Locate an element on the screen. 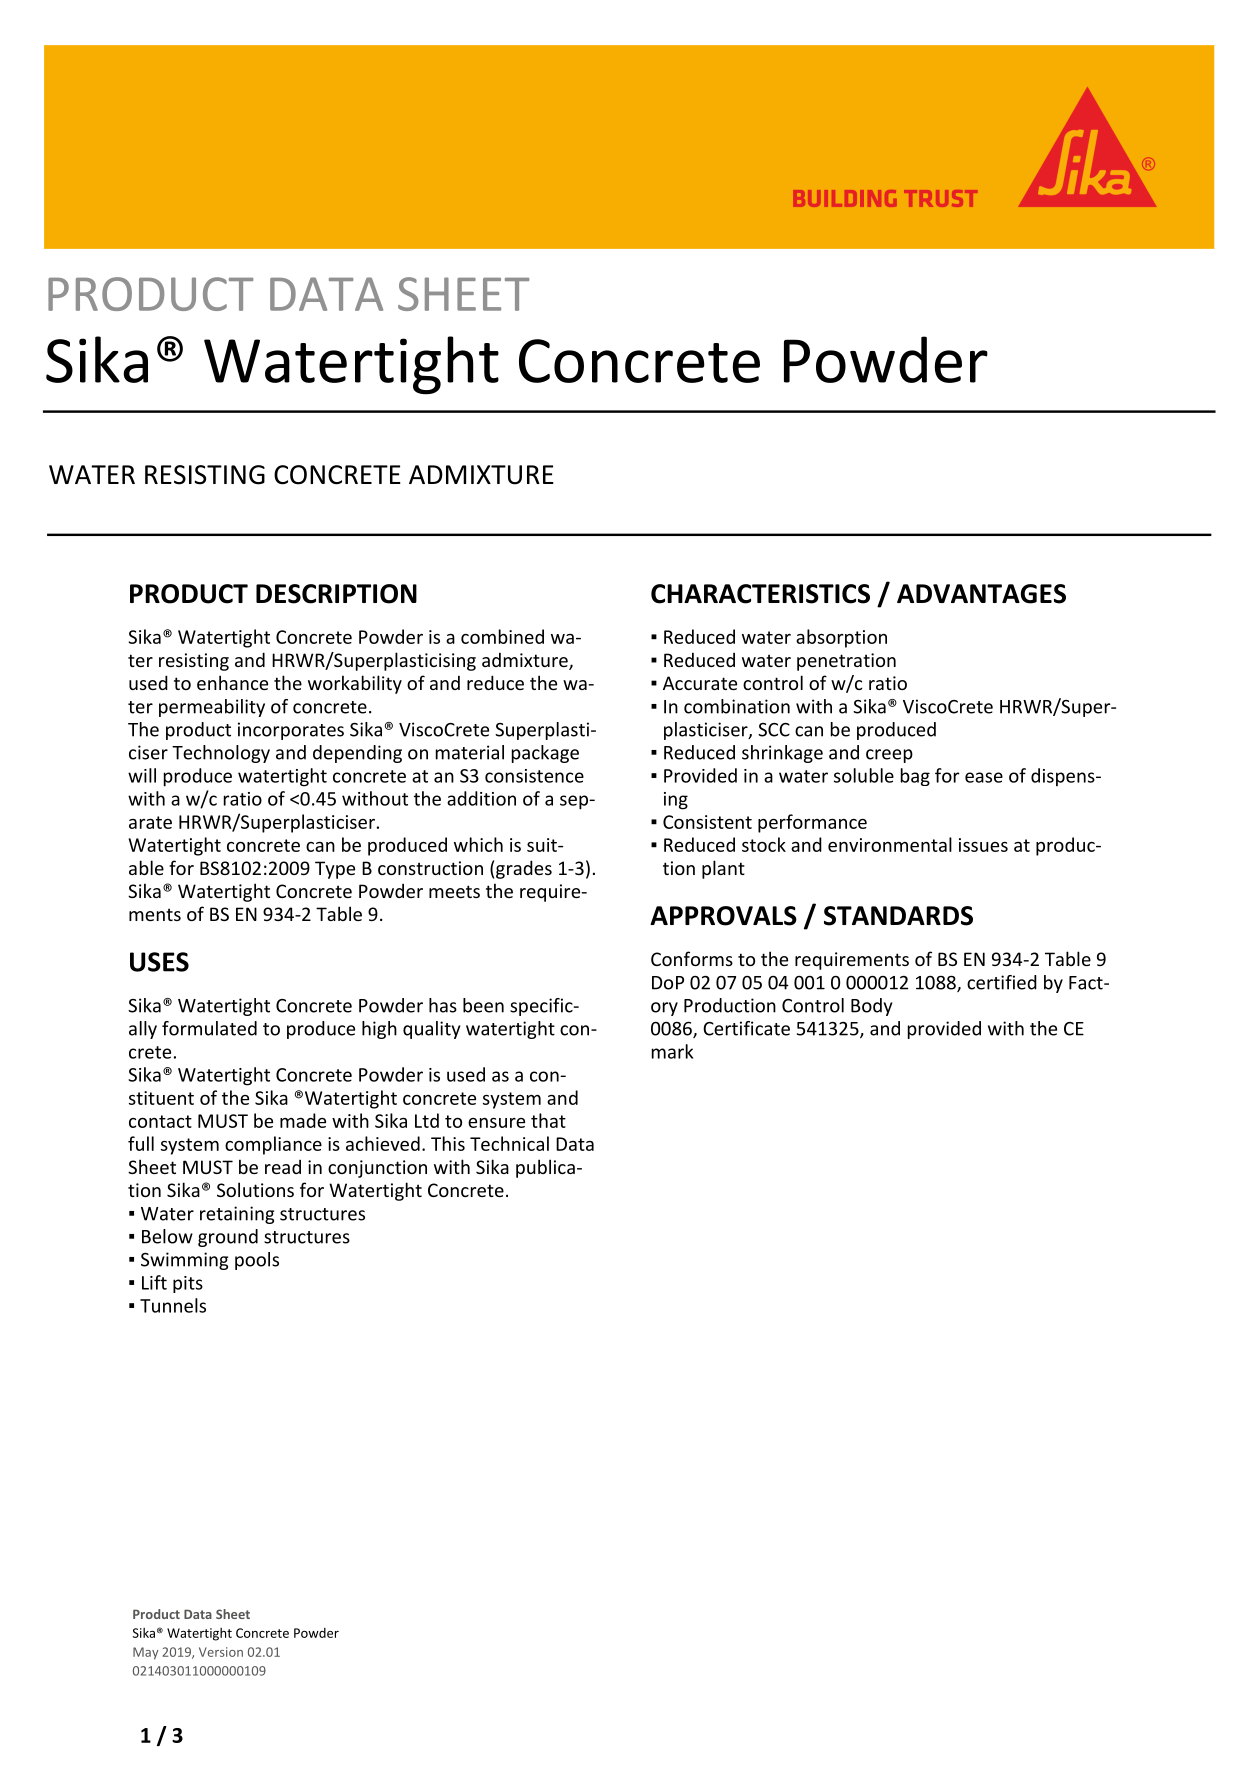  Version is located at coordinates (221, 1652).
